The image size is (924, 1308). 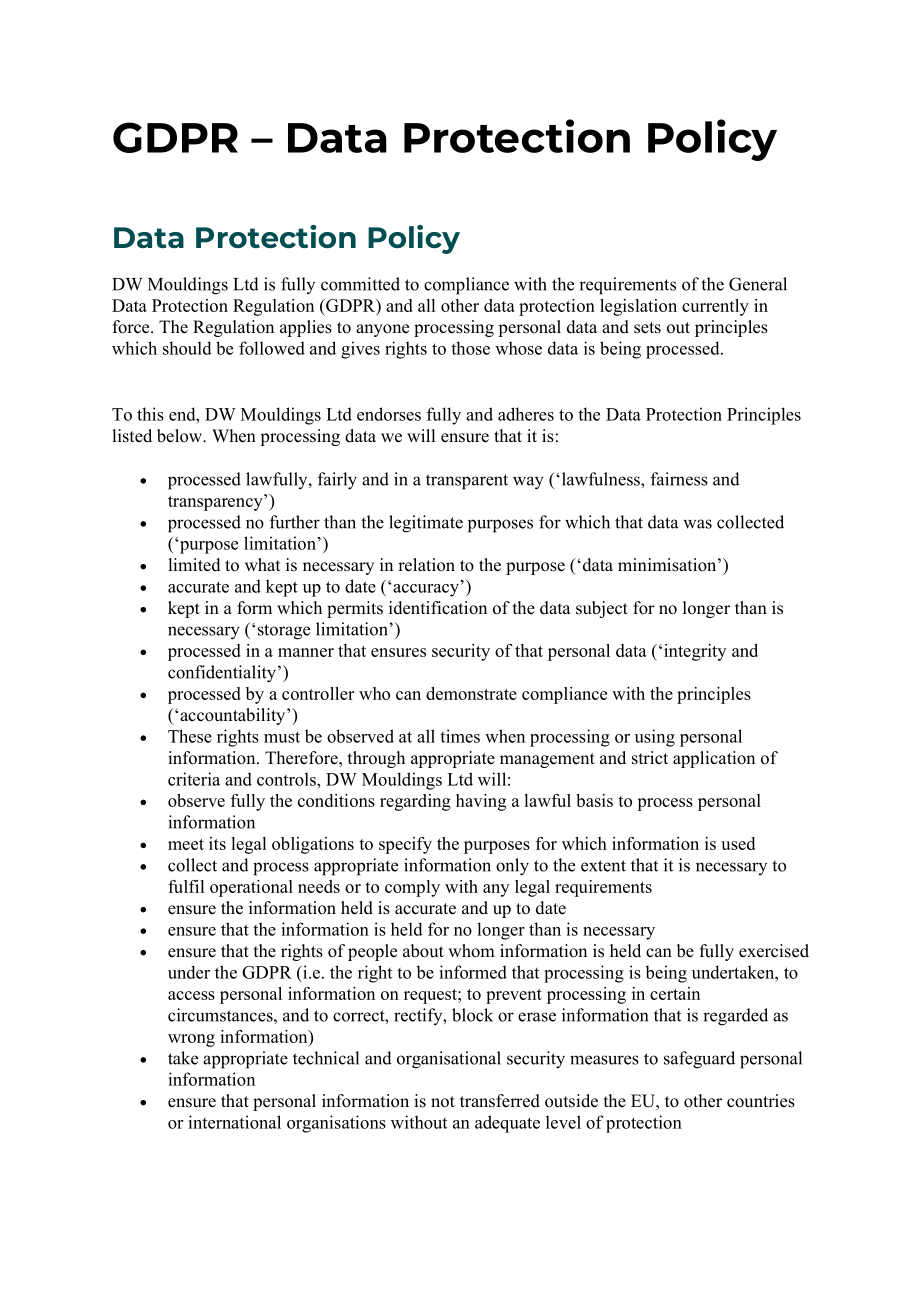 I want to click on accountability, so click(x=234, y=716).
